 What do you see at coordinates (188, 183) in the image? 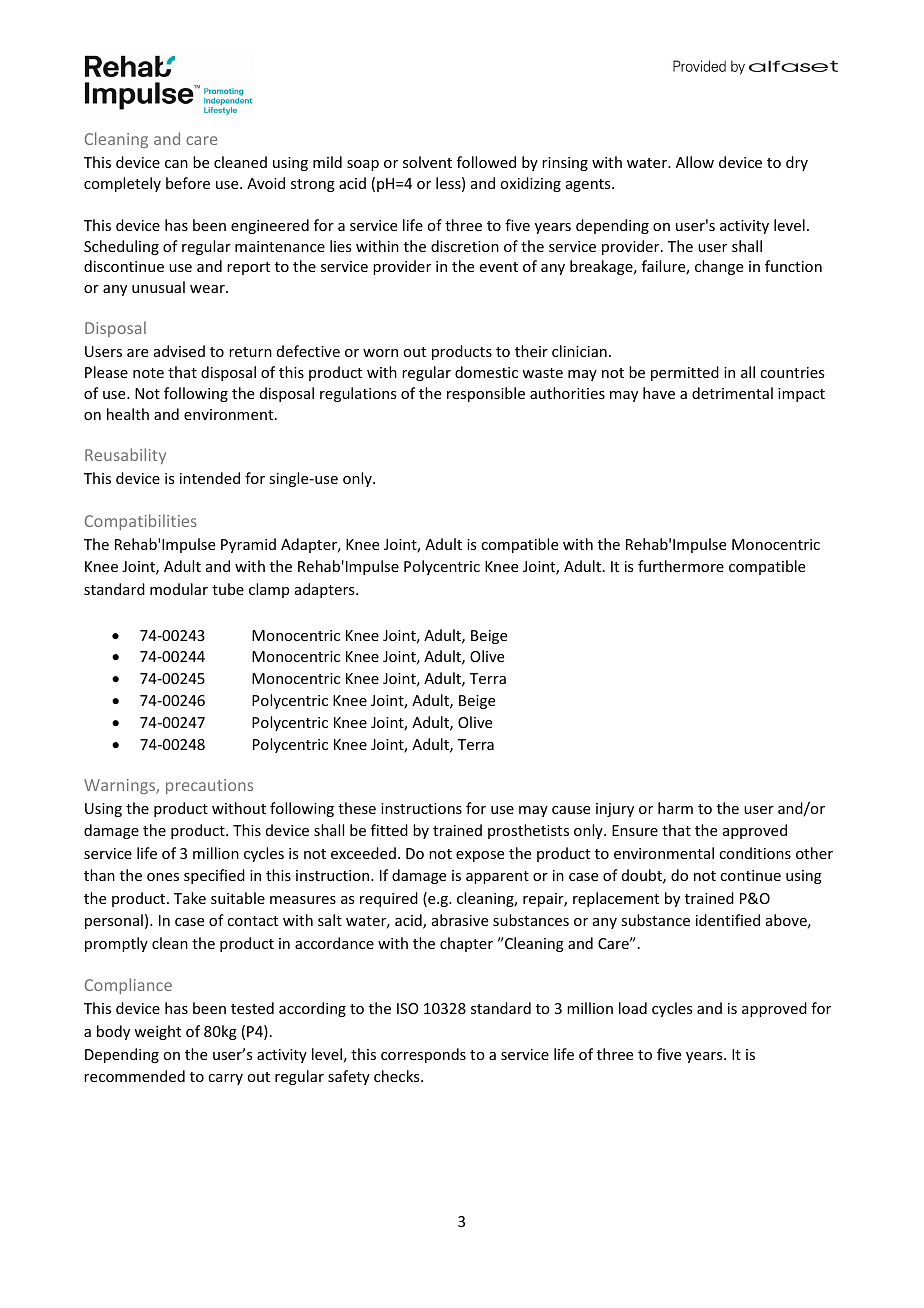
I see `before` at bounding box center [188, 183].
